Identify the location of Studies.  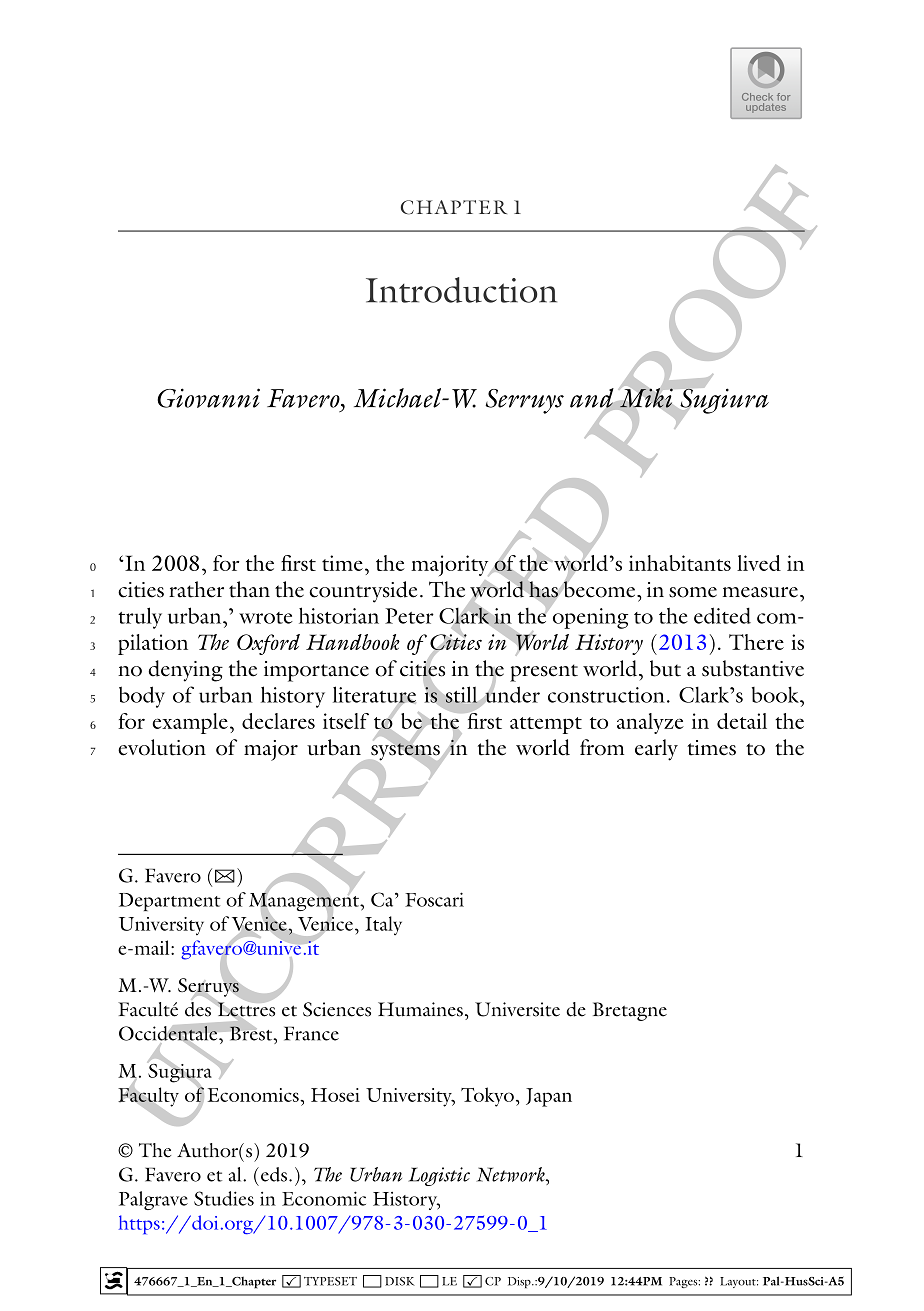
(224, 1198).
